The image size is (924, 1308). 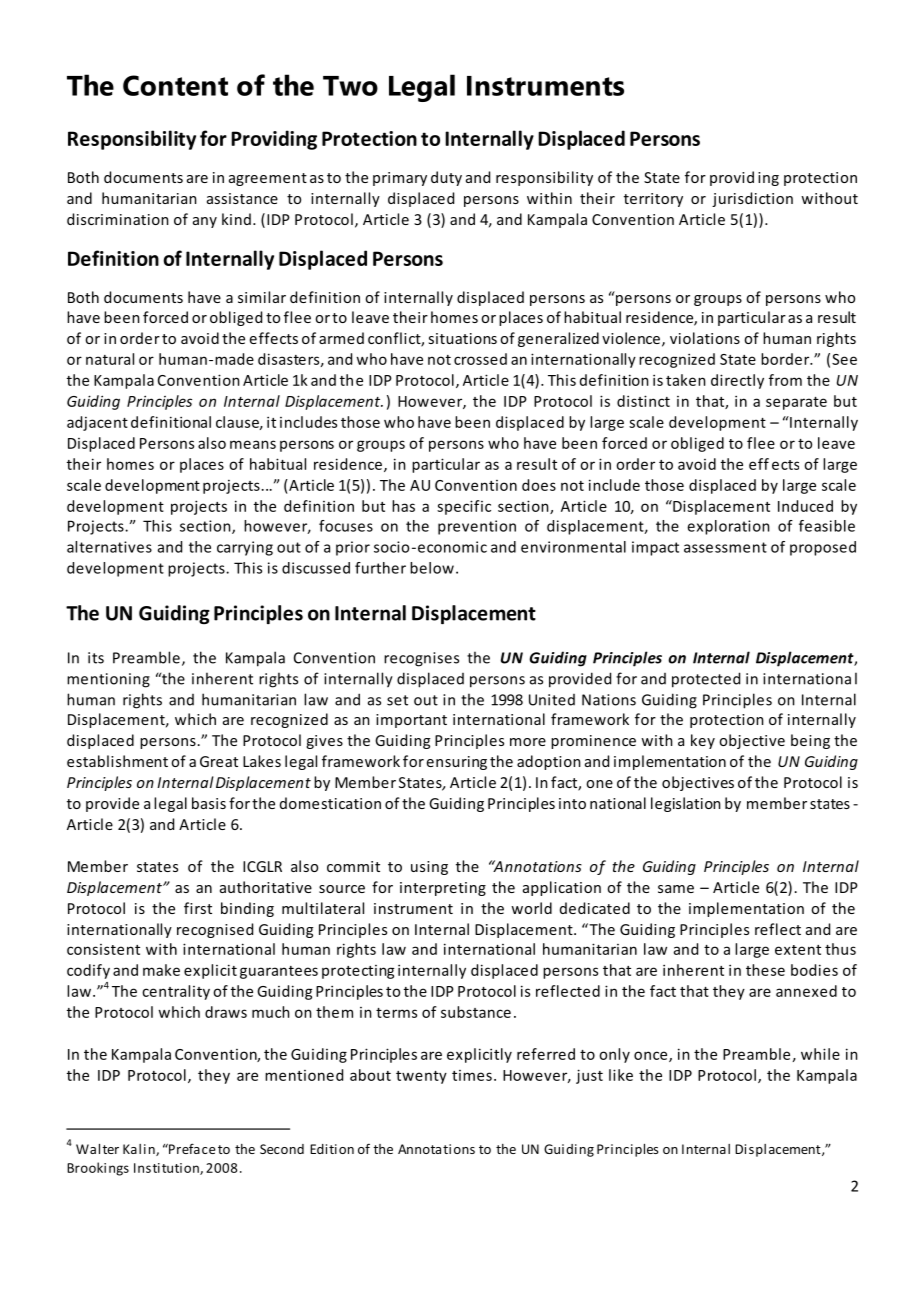 What do you see at coordinates (446, 178) in the screenshot?
I see `duty` at bounding box center [446, 178].
